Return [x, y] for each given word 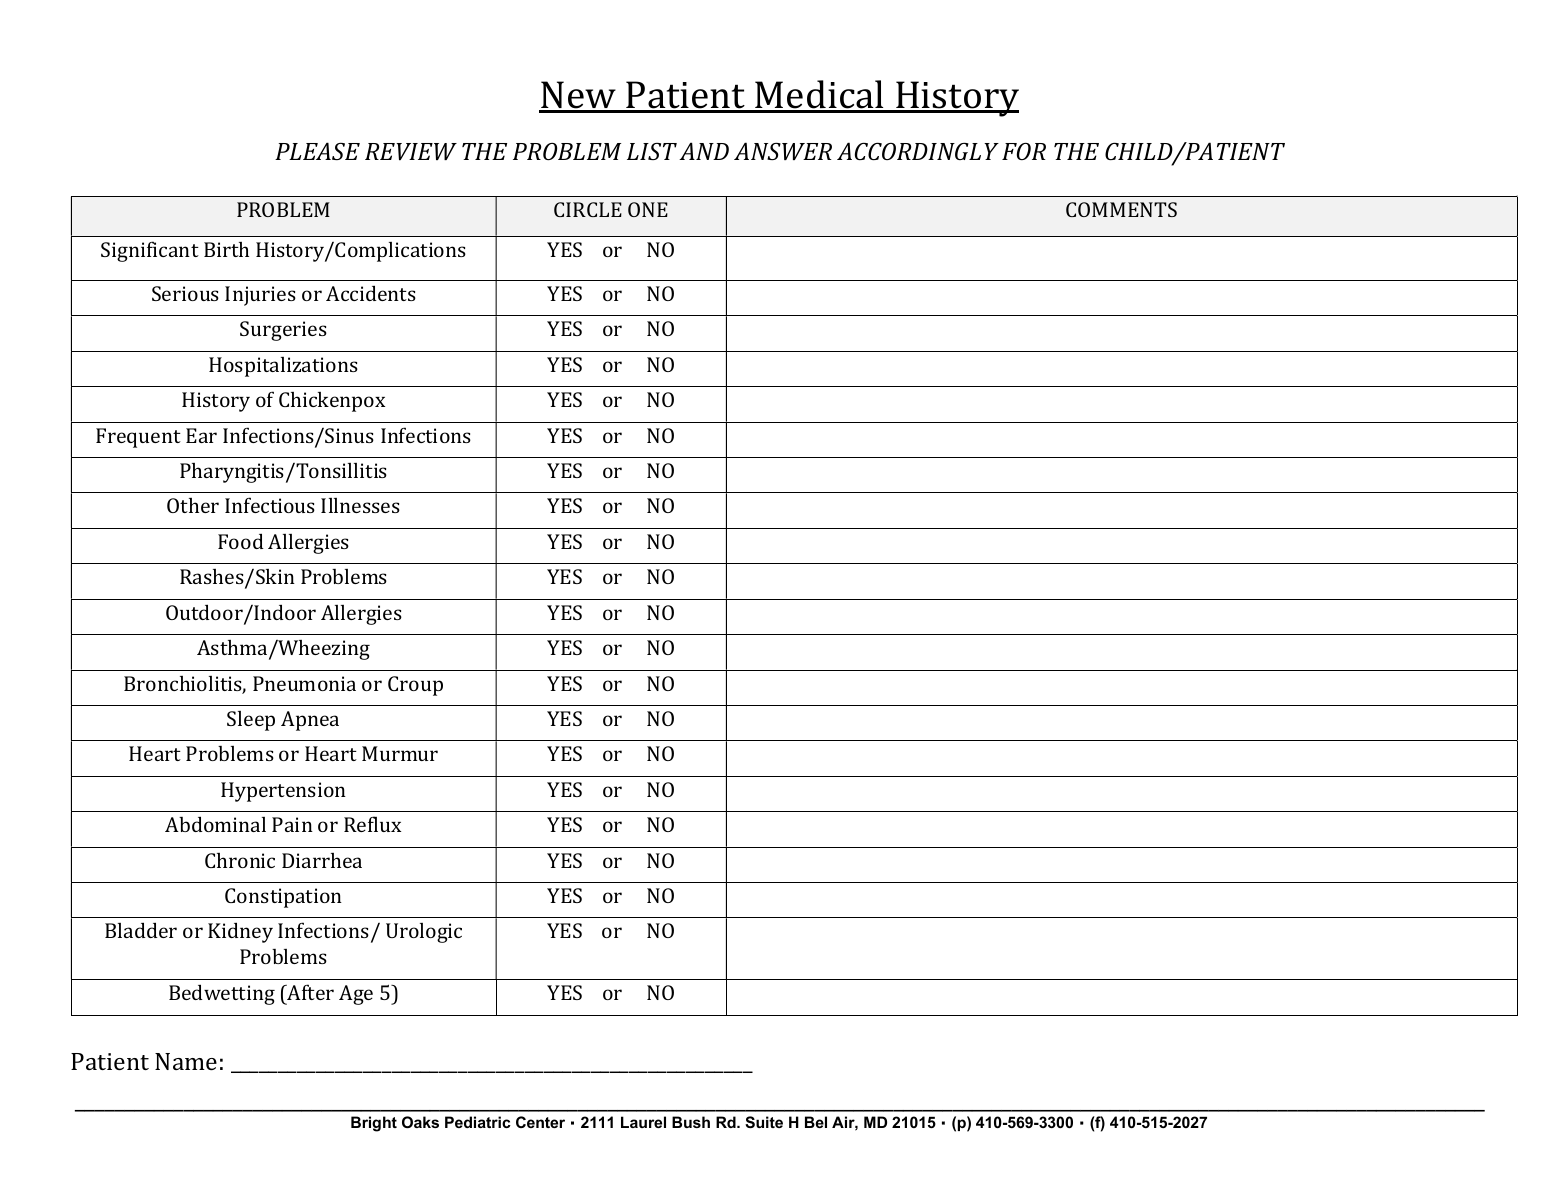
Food [241, 541]
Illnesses [360, 505]
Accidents [371, 293]
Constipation [283, 898]
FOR [1024, 151]
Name [186, 1061]
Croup [415, 686]
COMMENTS [1121, 209]
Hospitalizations [283, 367]
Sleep [251, 721]
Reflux [372, 824]
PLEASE [317, 151]
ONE [648, 209]
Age [356, 995]
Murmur [400, 753]
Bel [816, 1122]
